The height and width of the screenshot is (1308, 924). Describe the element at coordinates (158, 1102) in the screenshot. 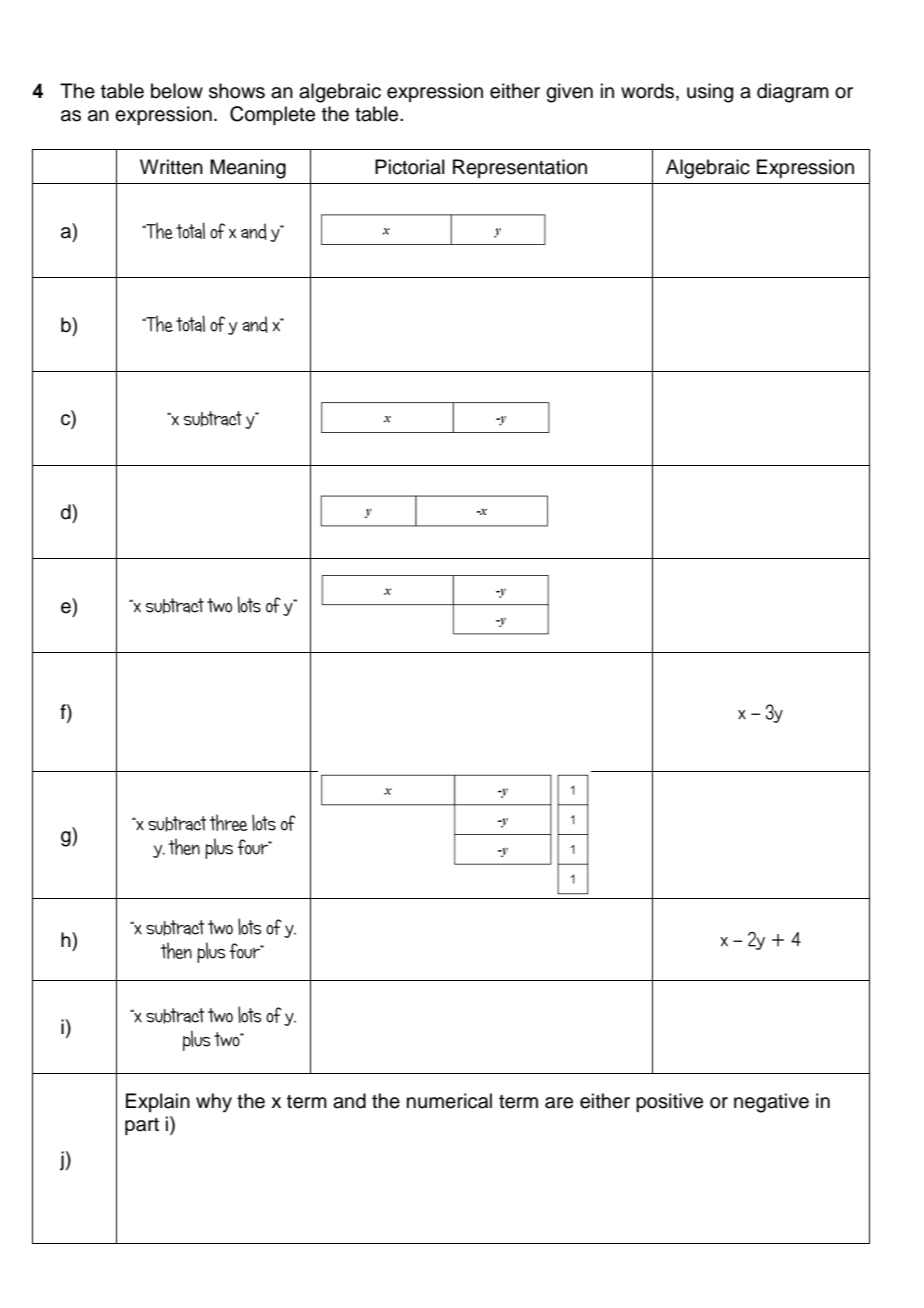

I see `Explain` at that location.
